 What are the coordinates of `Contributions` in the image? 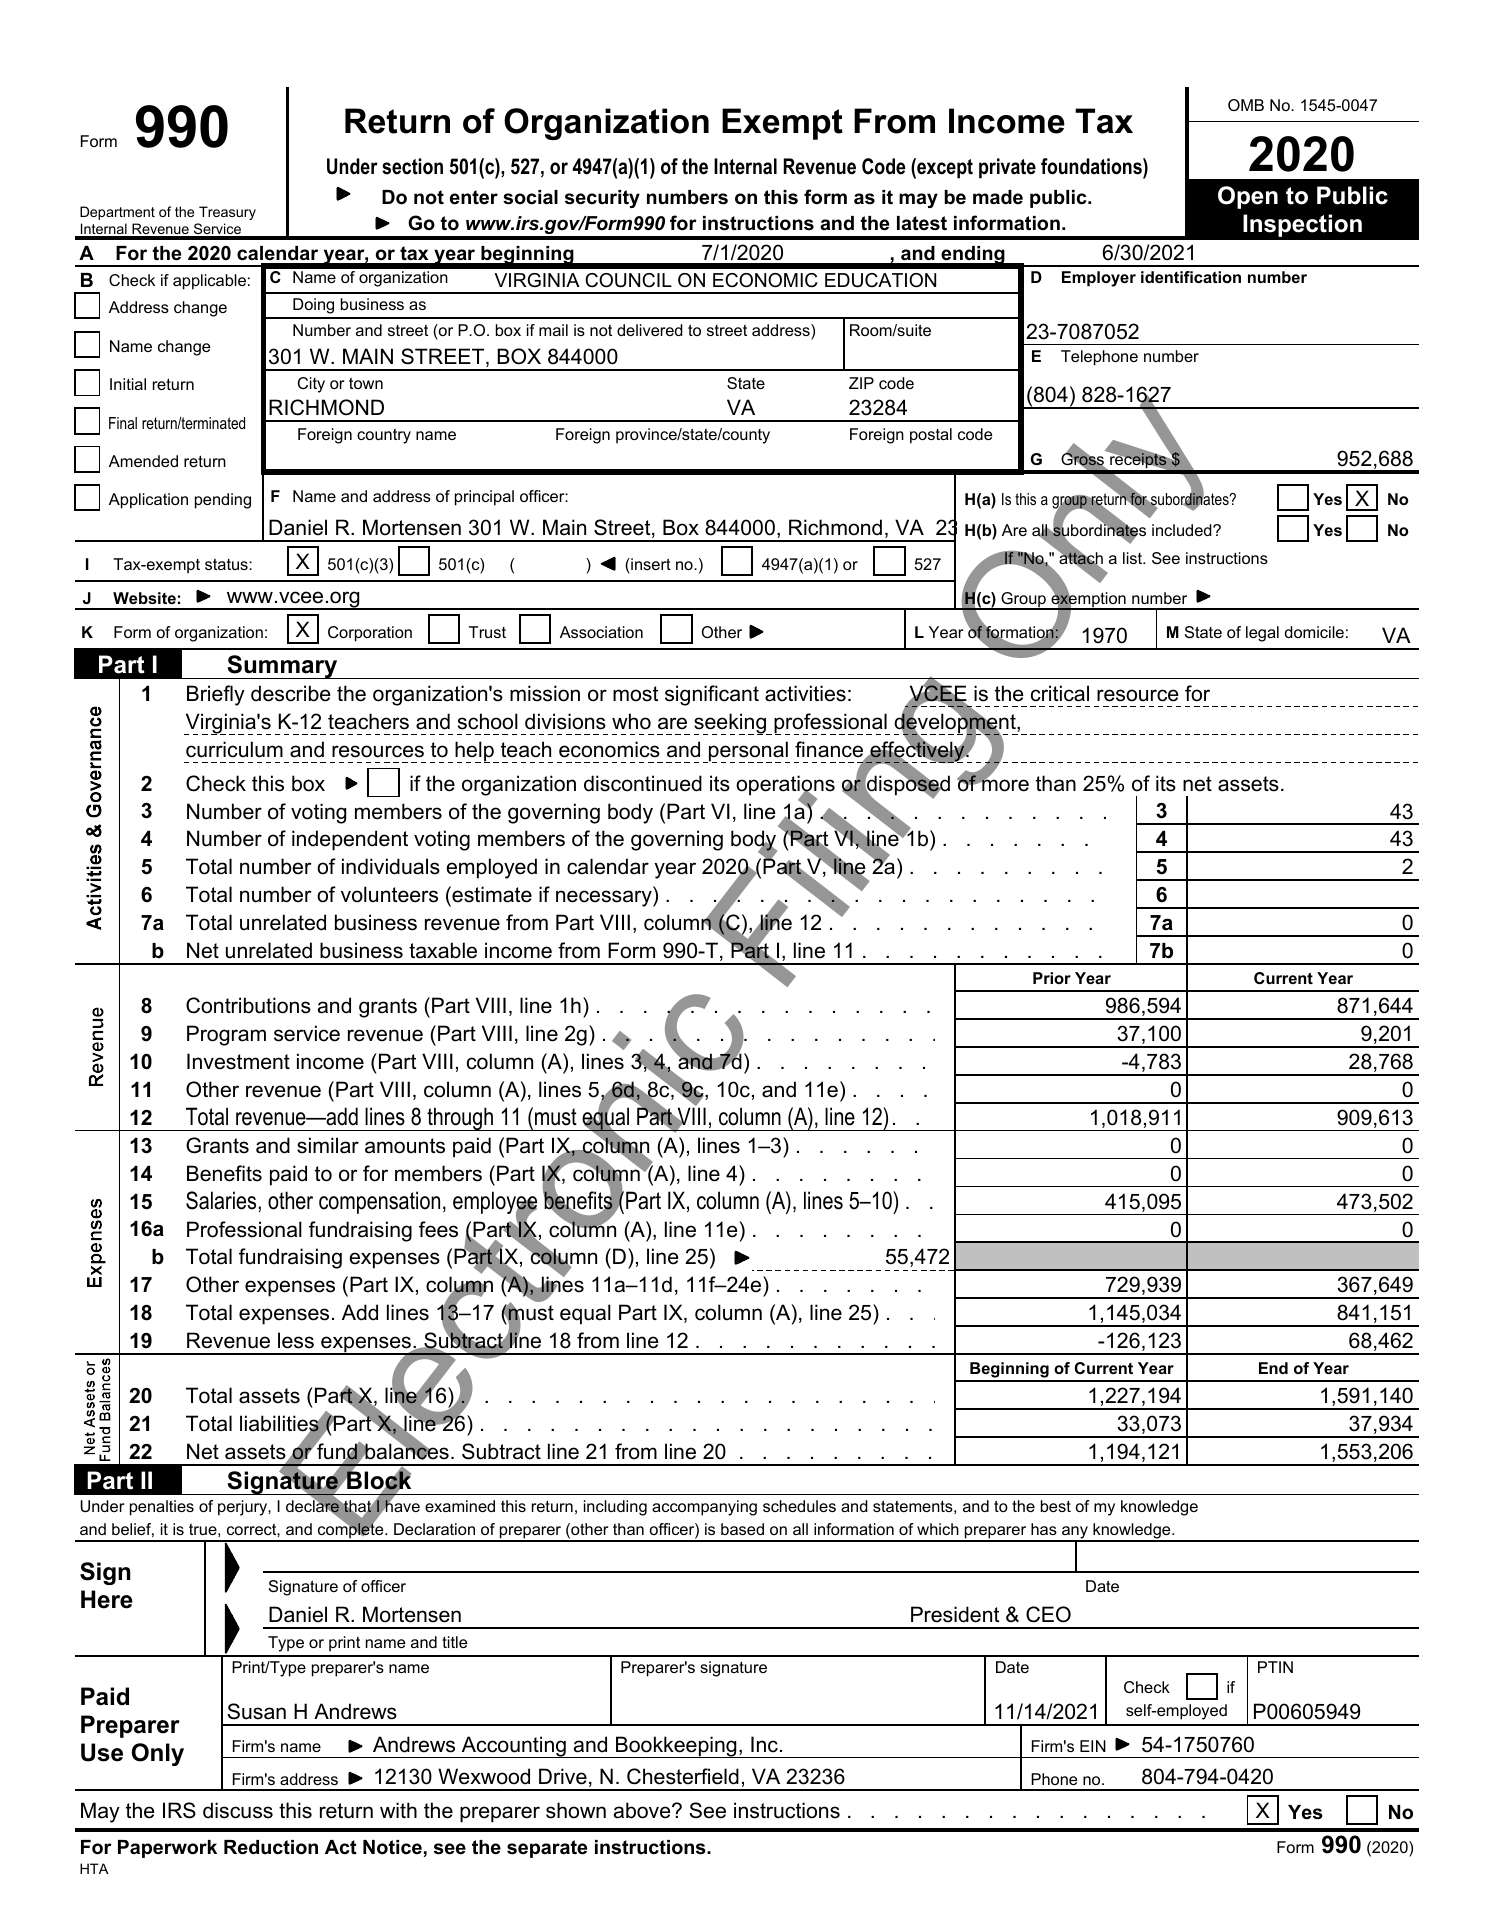 It's located at (248, 1005).
